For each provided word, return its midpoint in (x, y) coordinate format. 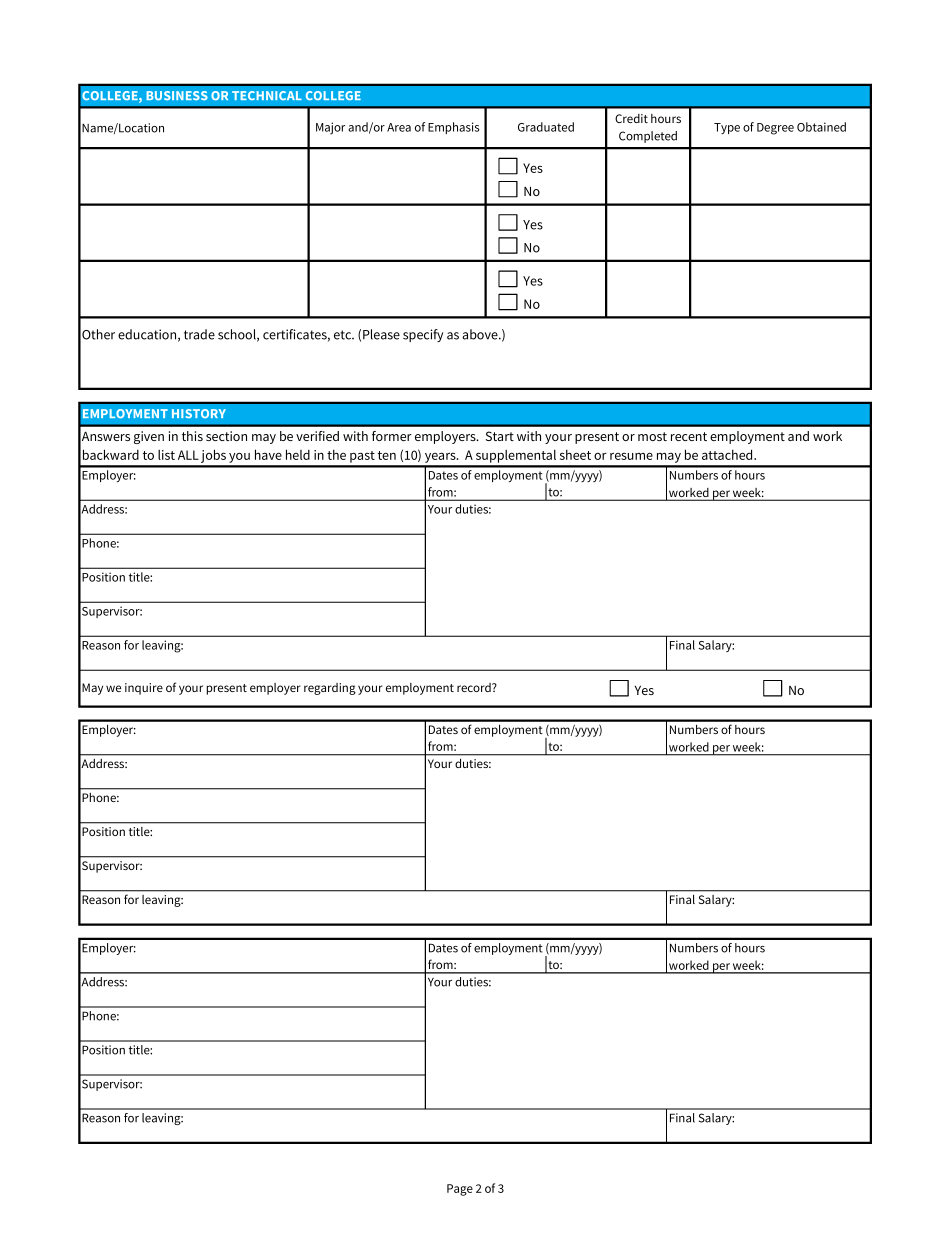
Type (727, 128)
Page (460, 1190)
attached (728, 454)
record (475, 687)
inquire (144, 689)
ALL (188, 455)
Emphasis (453, 128)
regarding (330, 689)
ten (387, 455)
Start (500, 436)
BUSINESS (177, 95)
